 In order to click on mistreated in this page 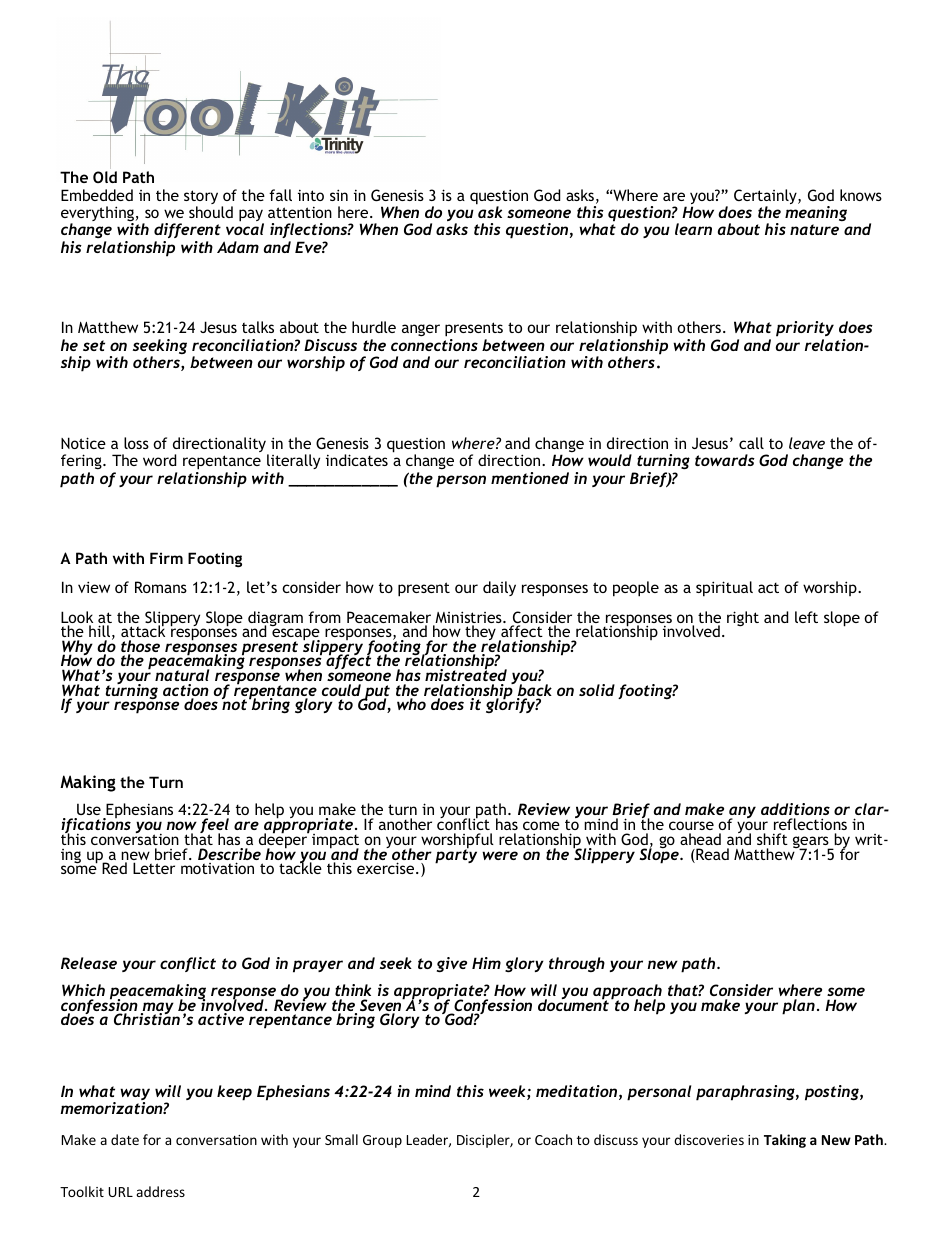, I will do `click(466, 674)`.
